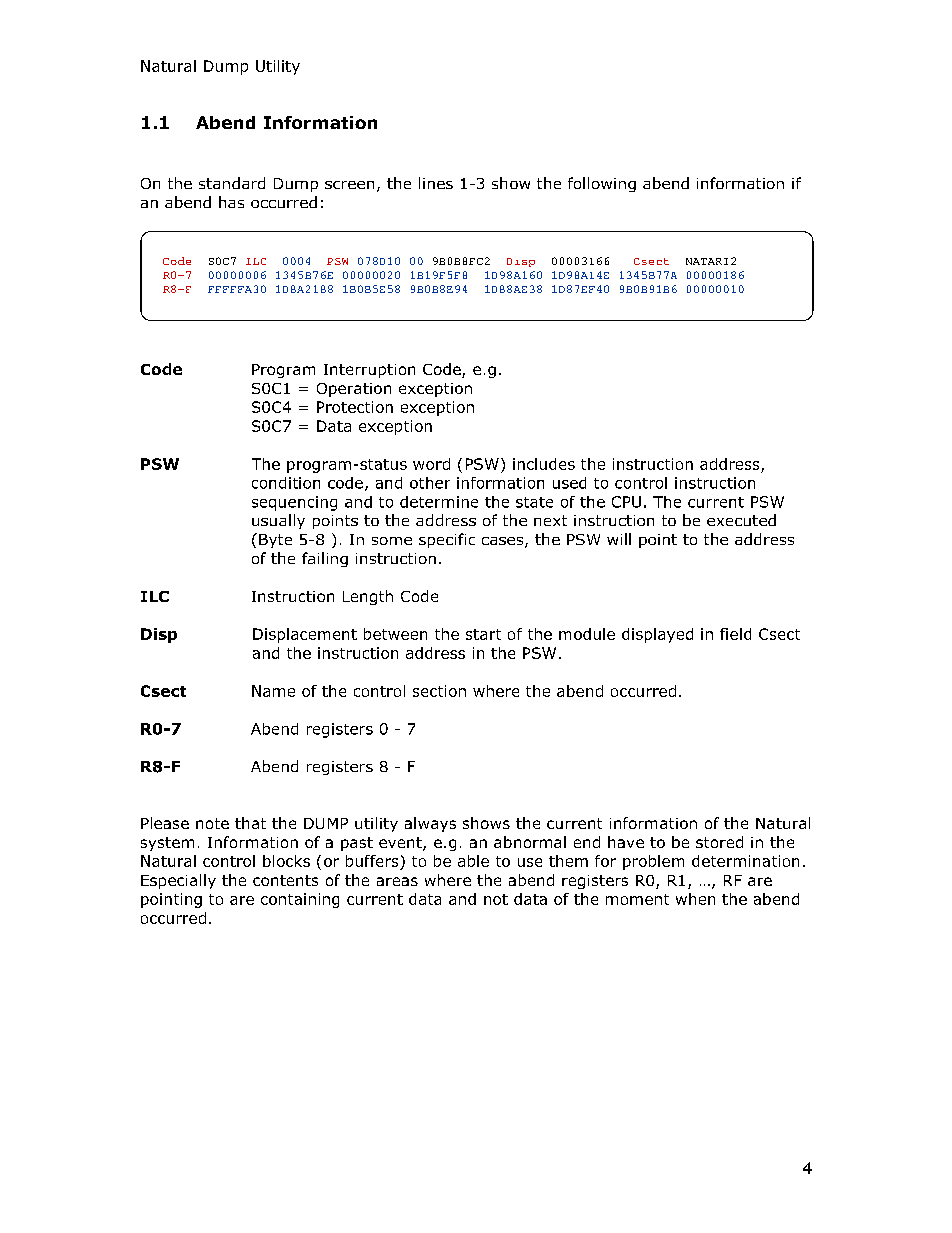  What do you see at coordinates (619, 539) in the screenshot?
I see `will` at bounding box center [619, 539].
